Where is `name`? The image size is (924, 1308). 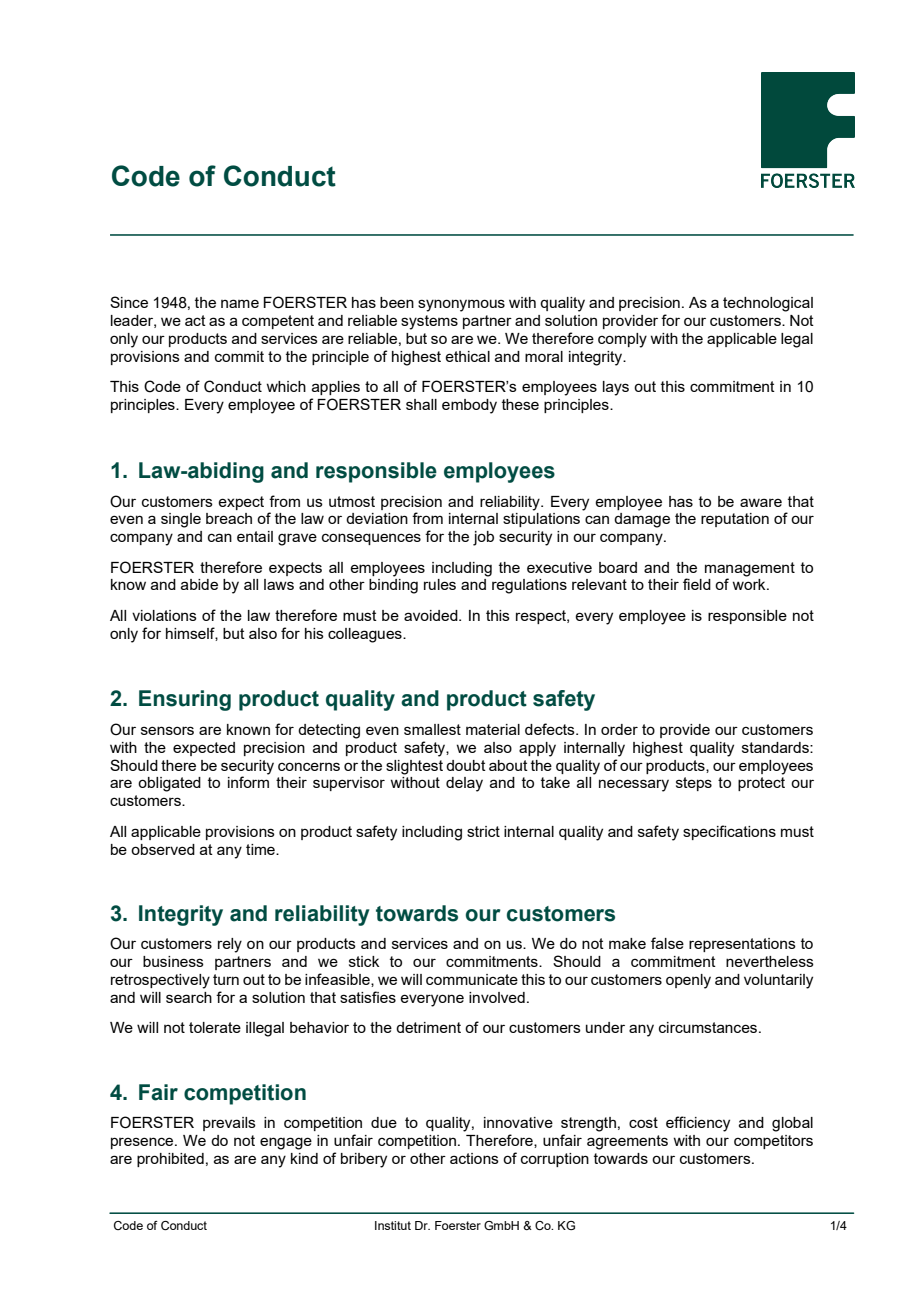
name is located at coordinates (240, 303).
